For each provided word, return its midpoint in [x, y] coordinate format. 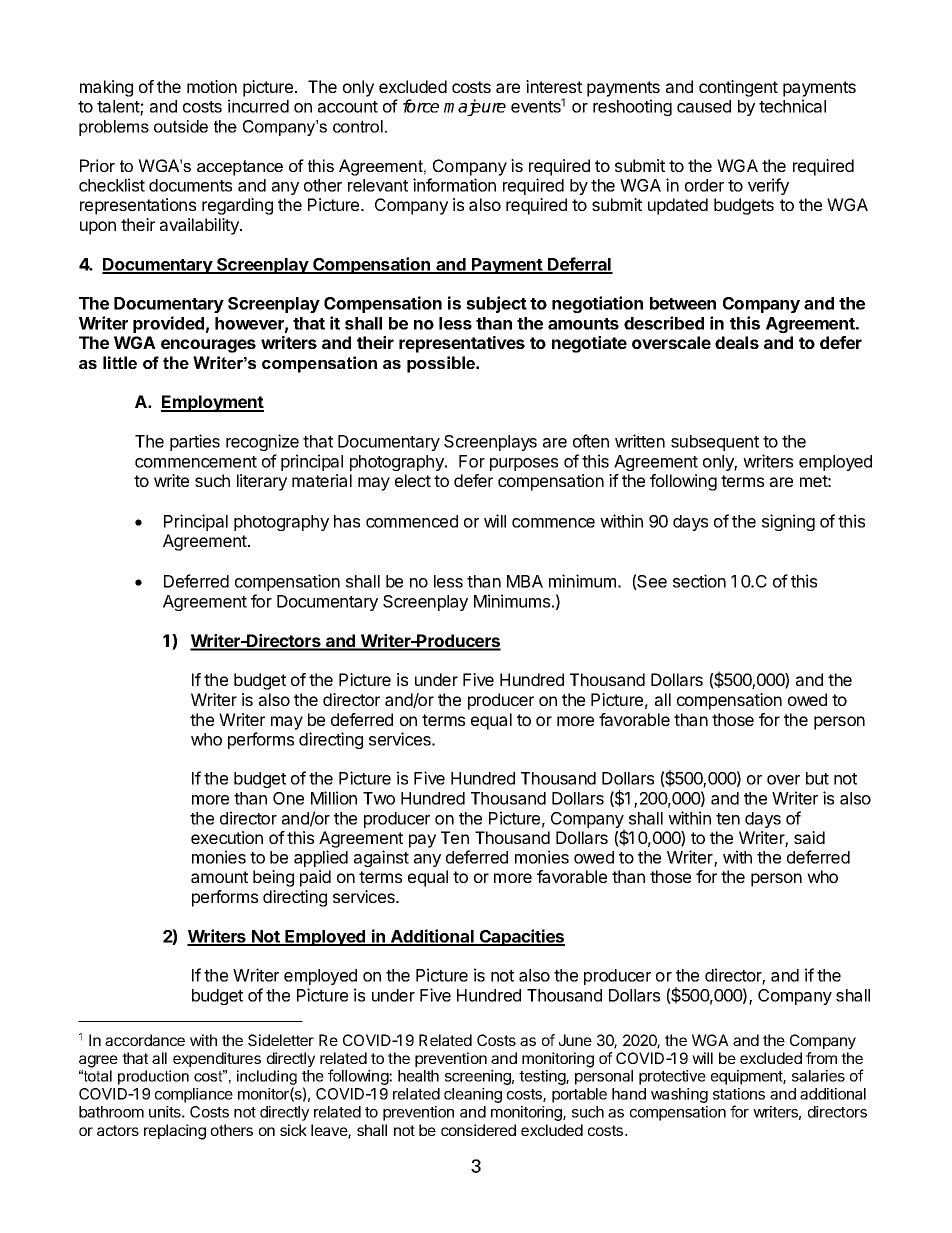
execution [227, 837]
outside [181, 126]
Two [379, 798]
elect [413, 480]
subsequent [715, 443]
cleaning [473, 1095]
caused [704, 106]
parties [195, 442]
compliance [194, 1095]
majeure [475, 107]
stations [739, 1094]
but [817, 778]
